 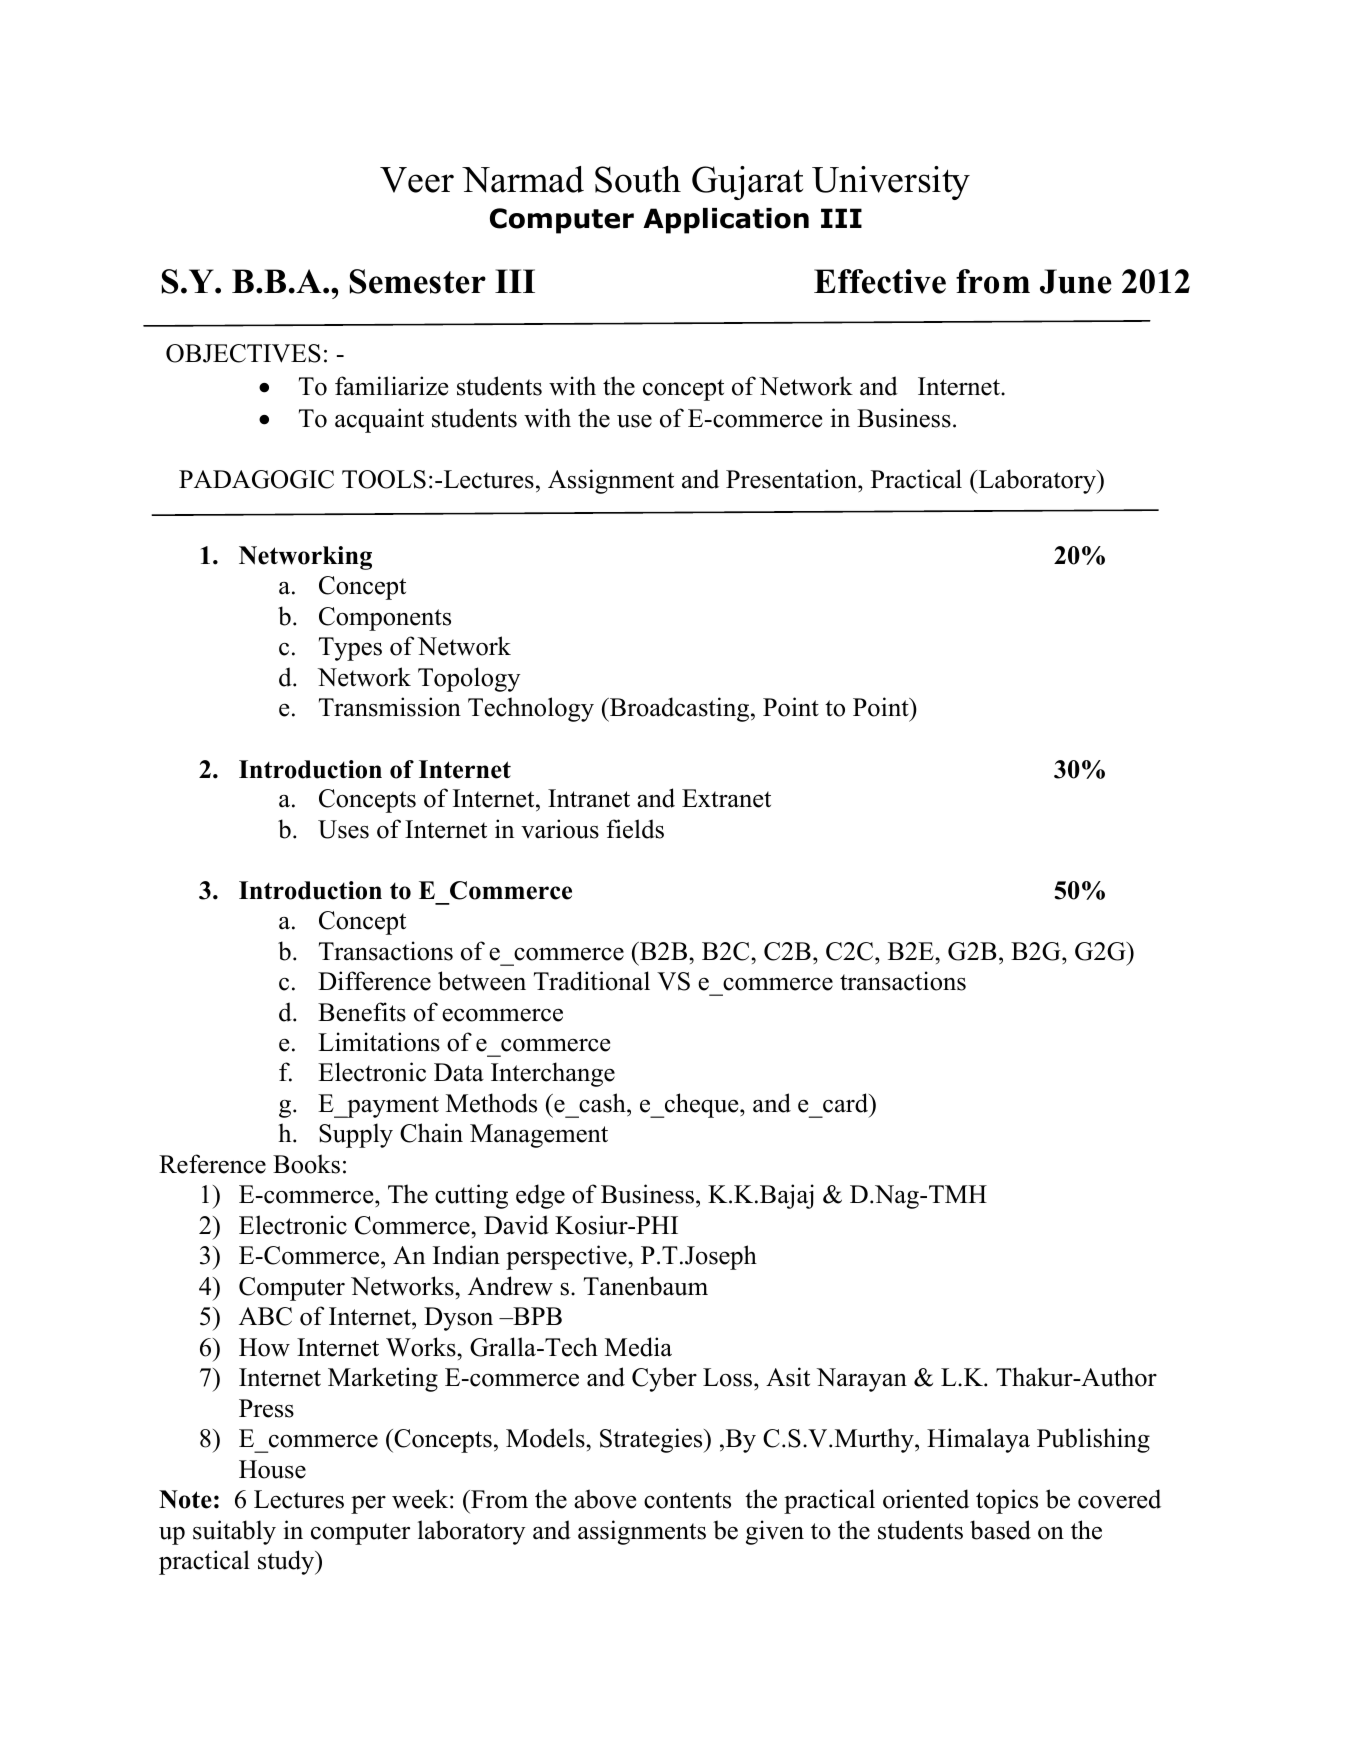 What do you see at coordinates (287, 1562) in the screenshot?
I see `study` at bounding box center [287, 1562].
